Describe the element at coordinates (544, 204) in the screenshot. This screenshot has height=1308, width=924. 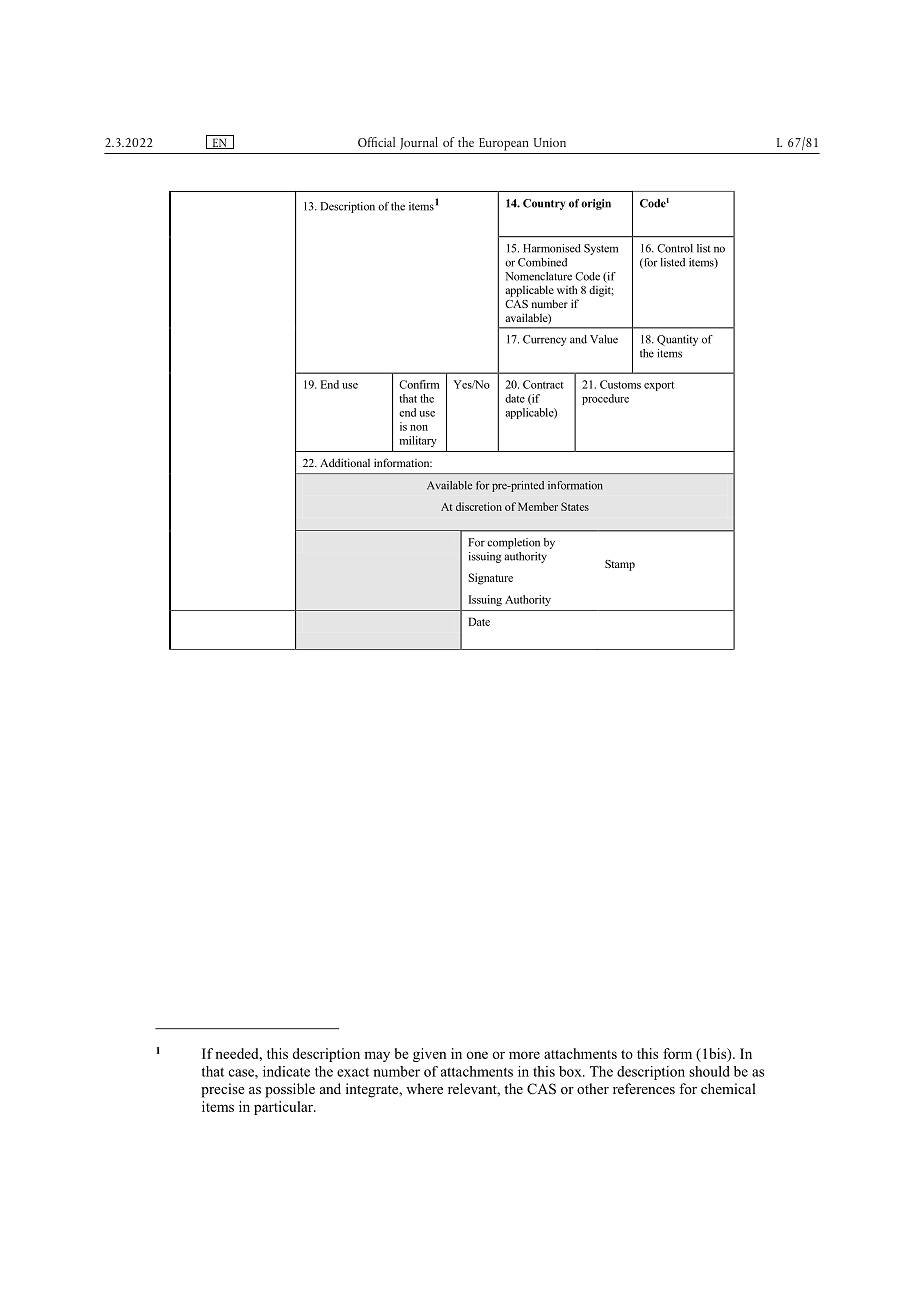
I see `Country` at that location.
